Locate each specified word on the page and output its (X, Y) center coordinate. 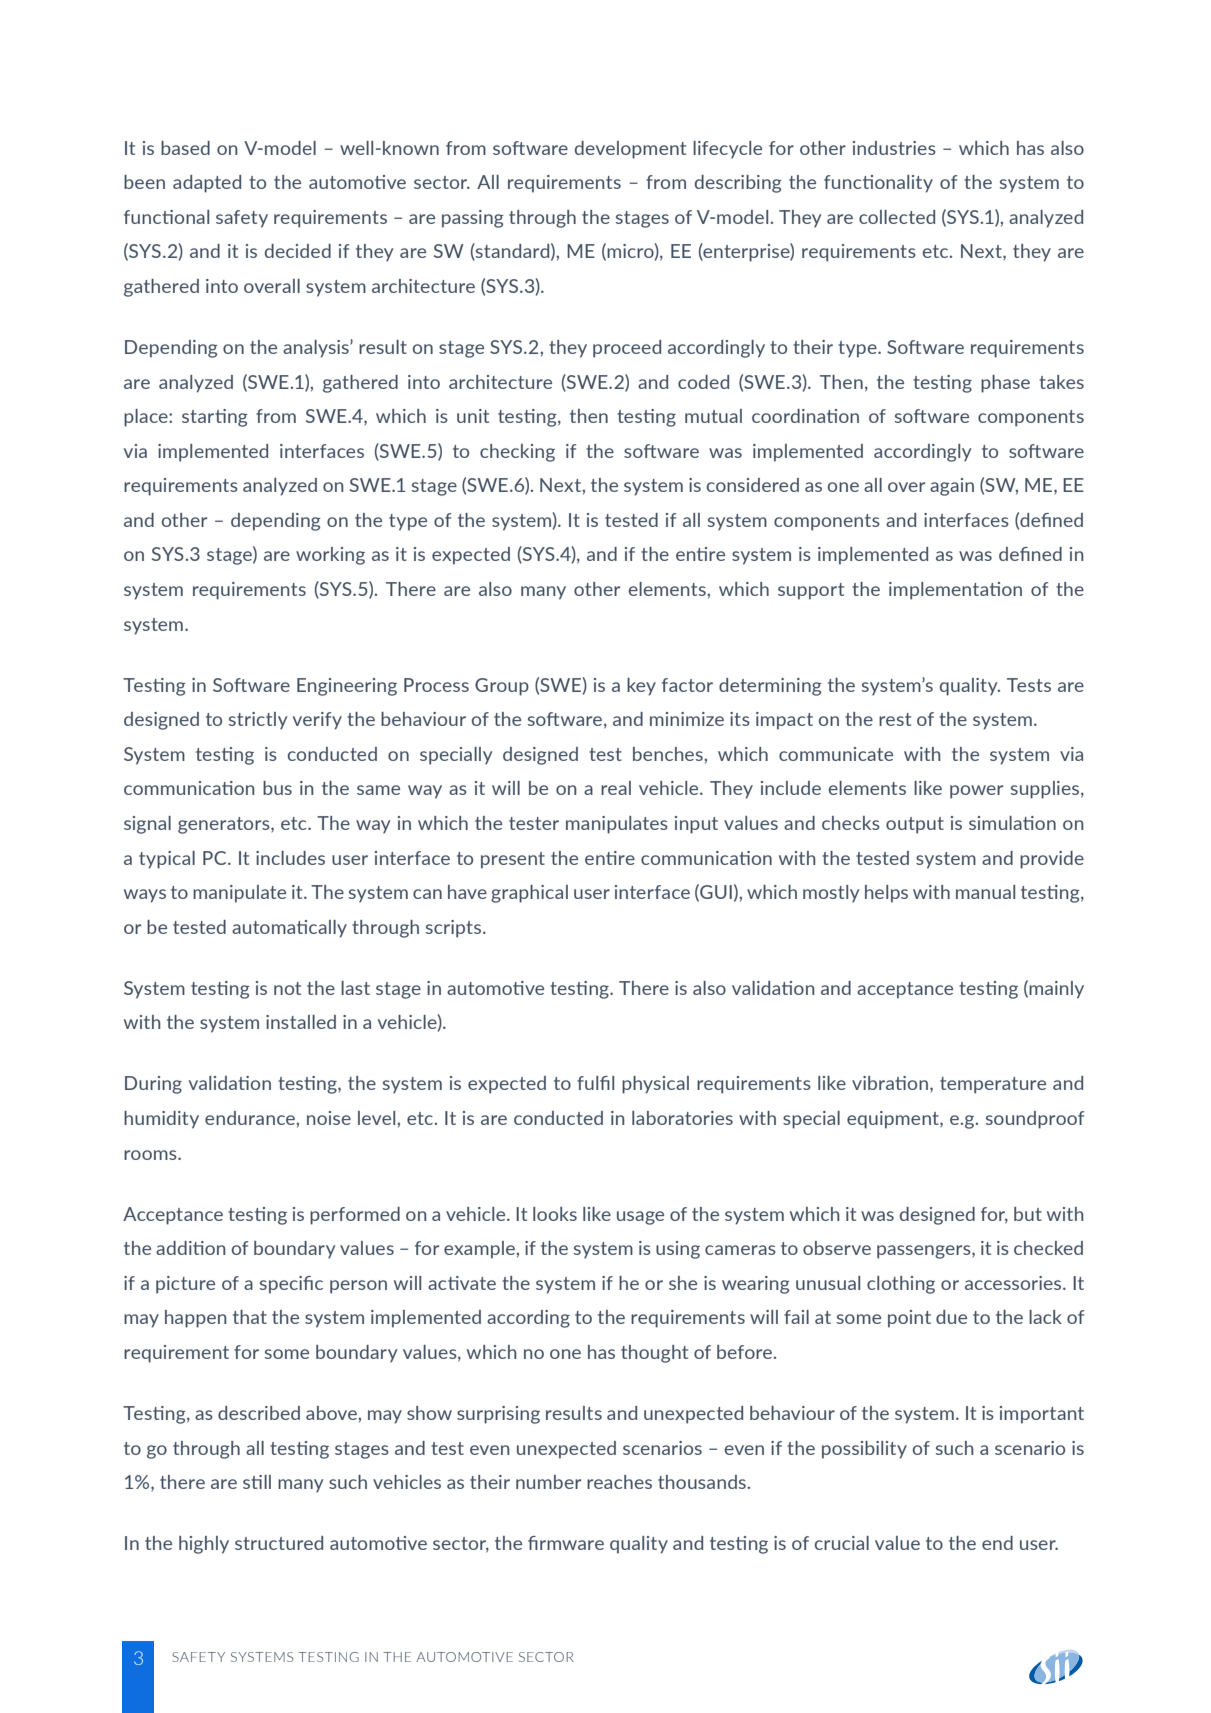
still (257, 1482)
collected (897, 217)
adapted (207, 184)
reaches (619, 1482)
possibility (864, 1450)
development (630, 150)
